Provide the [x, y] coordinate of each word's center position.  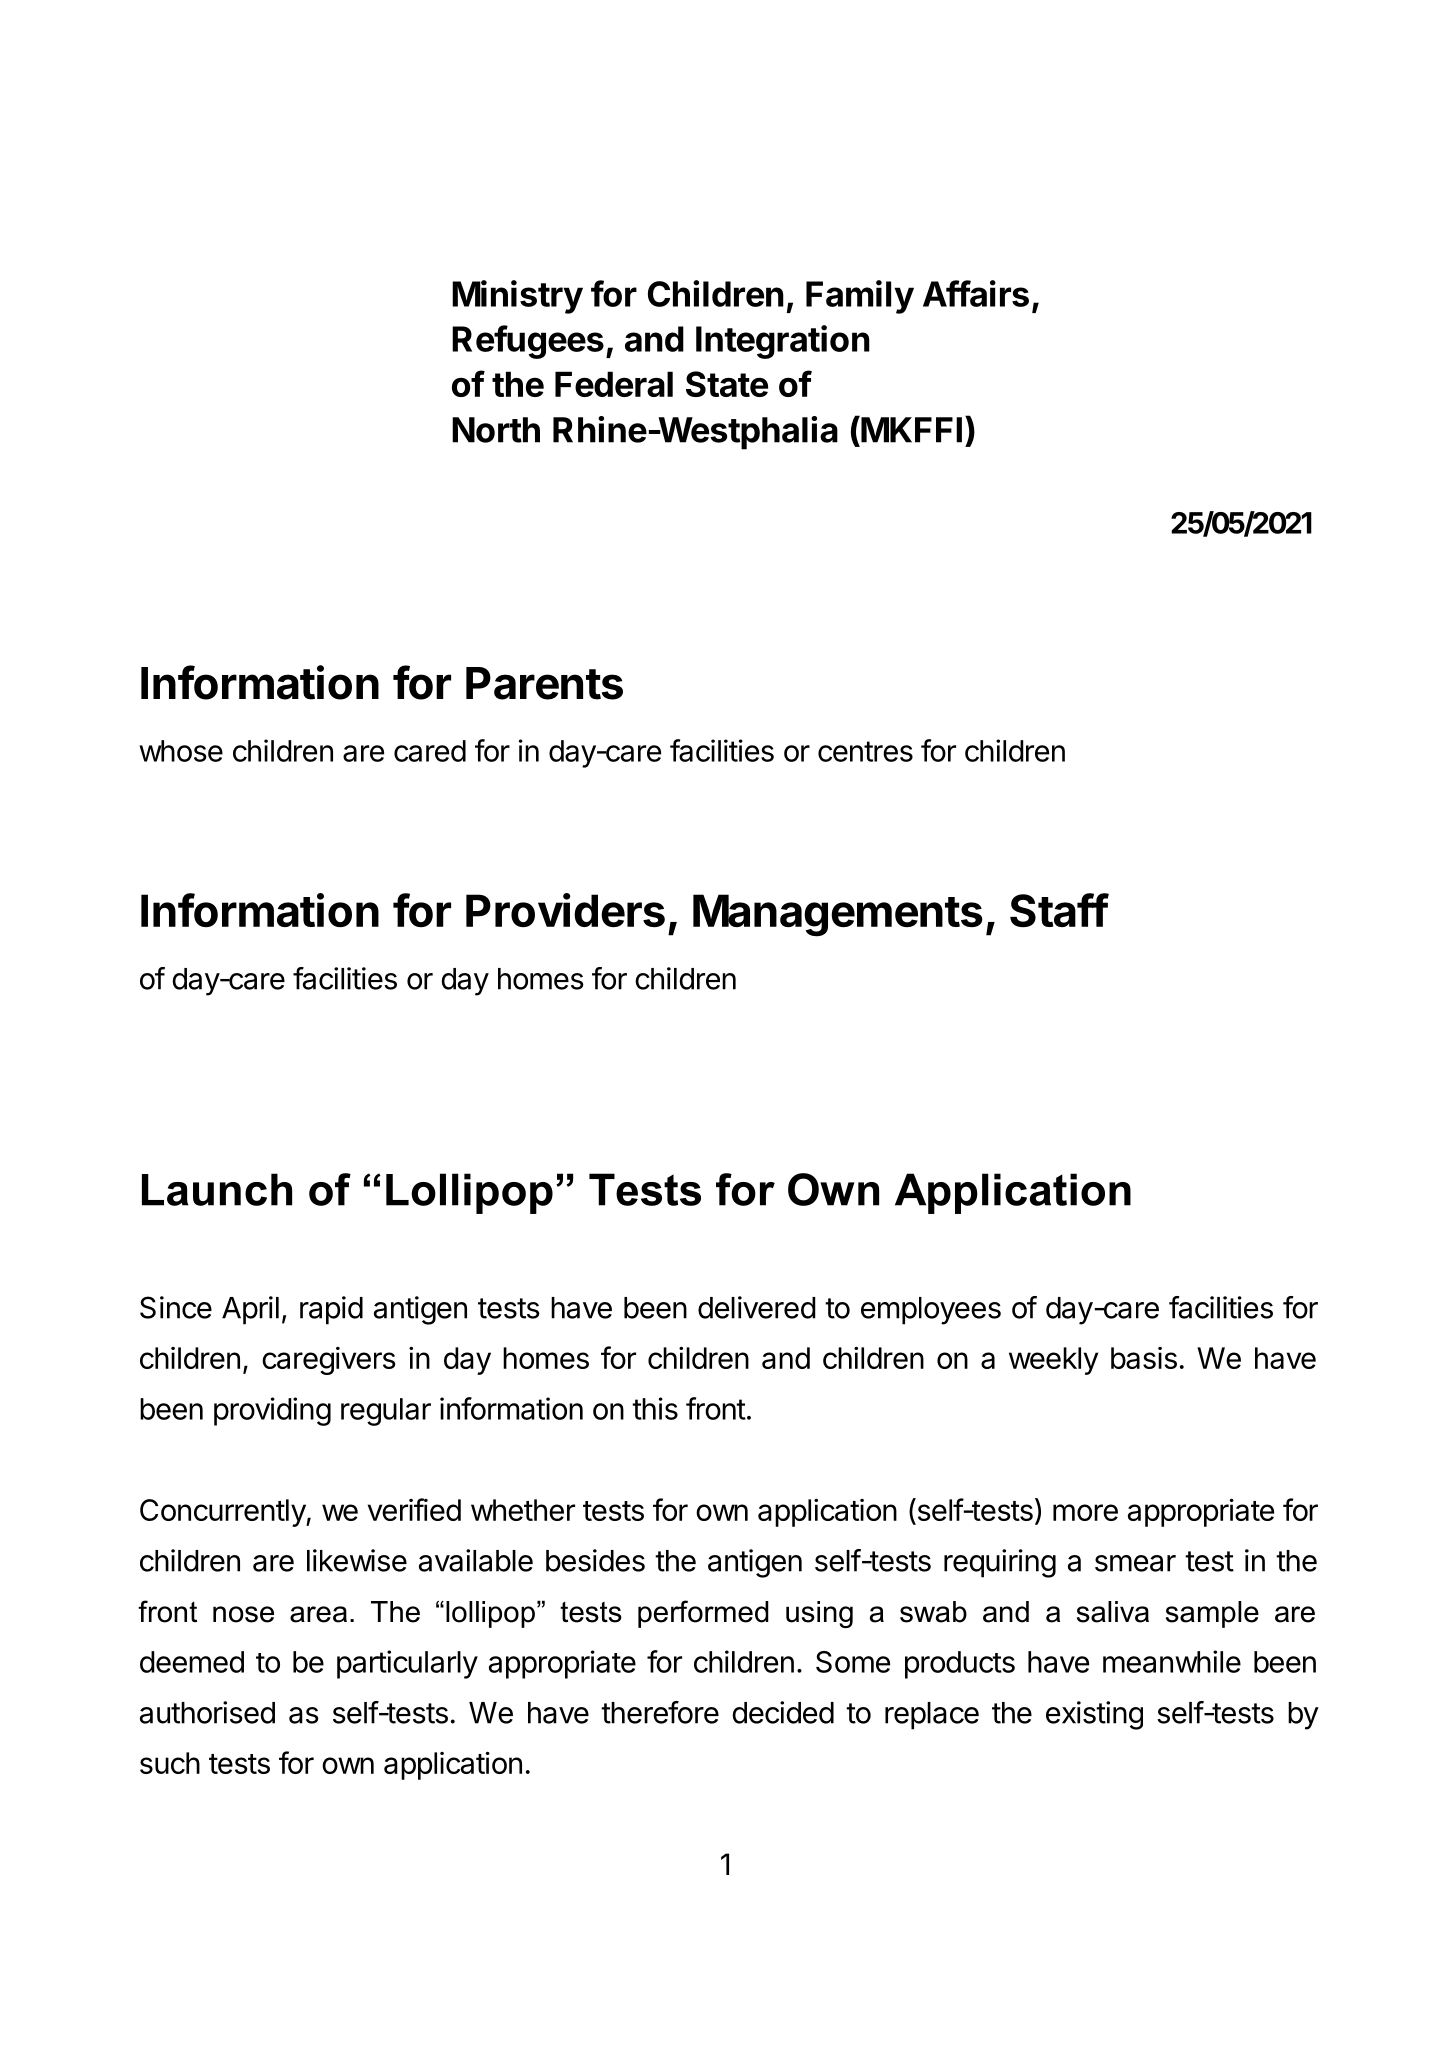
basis [1144, 1358]
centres [865, 751]
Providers [565, 910]
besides [595, 1560]
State [727, 384]
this [655, 1408]
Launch [217, 1189]
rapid [331, 1310]
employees [931, 1311]
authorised [207, 1712]
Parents [544, 683]
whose [181, 751]
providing [272, 1411]
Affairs [976, 293]
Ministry [517, 297]
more [1085, 1512]
